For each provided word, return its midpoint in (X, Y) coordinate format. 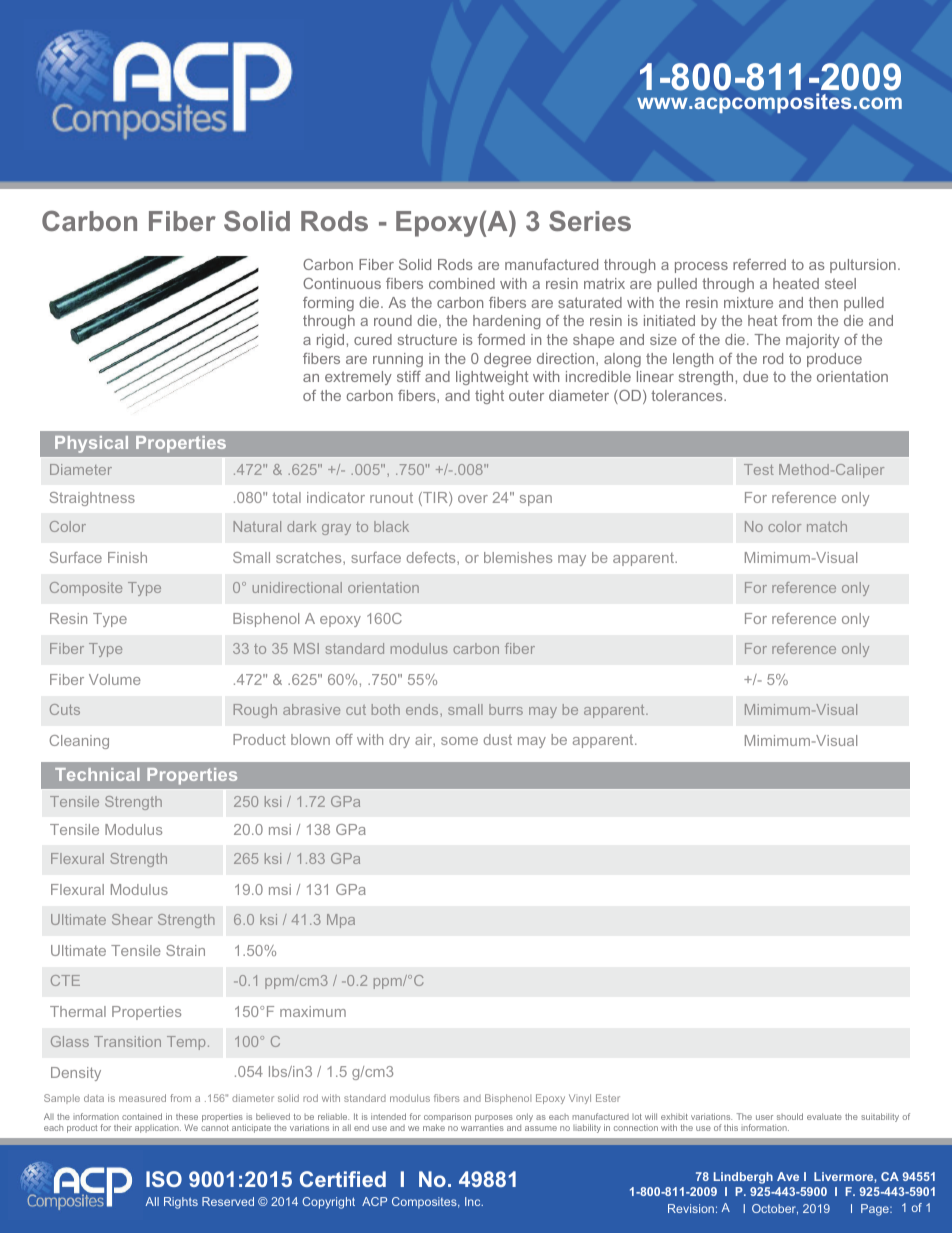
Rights (181, 1203)
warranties (482, 1128)
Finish (127, 557)
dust (498, 739)
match (827, 526)
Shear (132, 919)
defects (432, 557)
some (459, 741)
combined (462, 283)
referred (759, 264)
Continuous (342, 283)
